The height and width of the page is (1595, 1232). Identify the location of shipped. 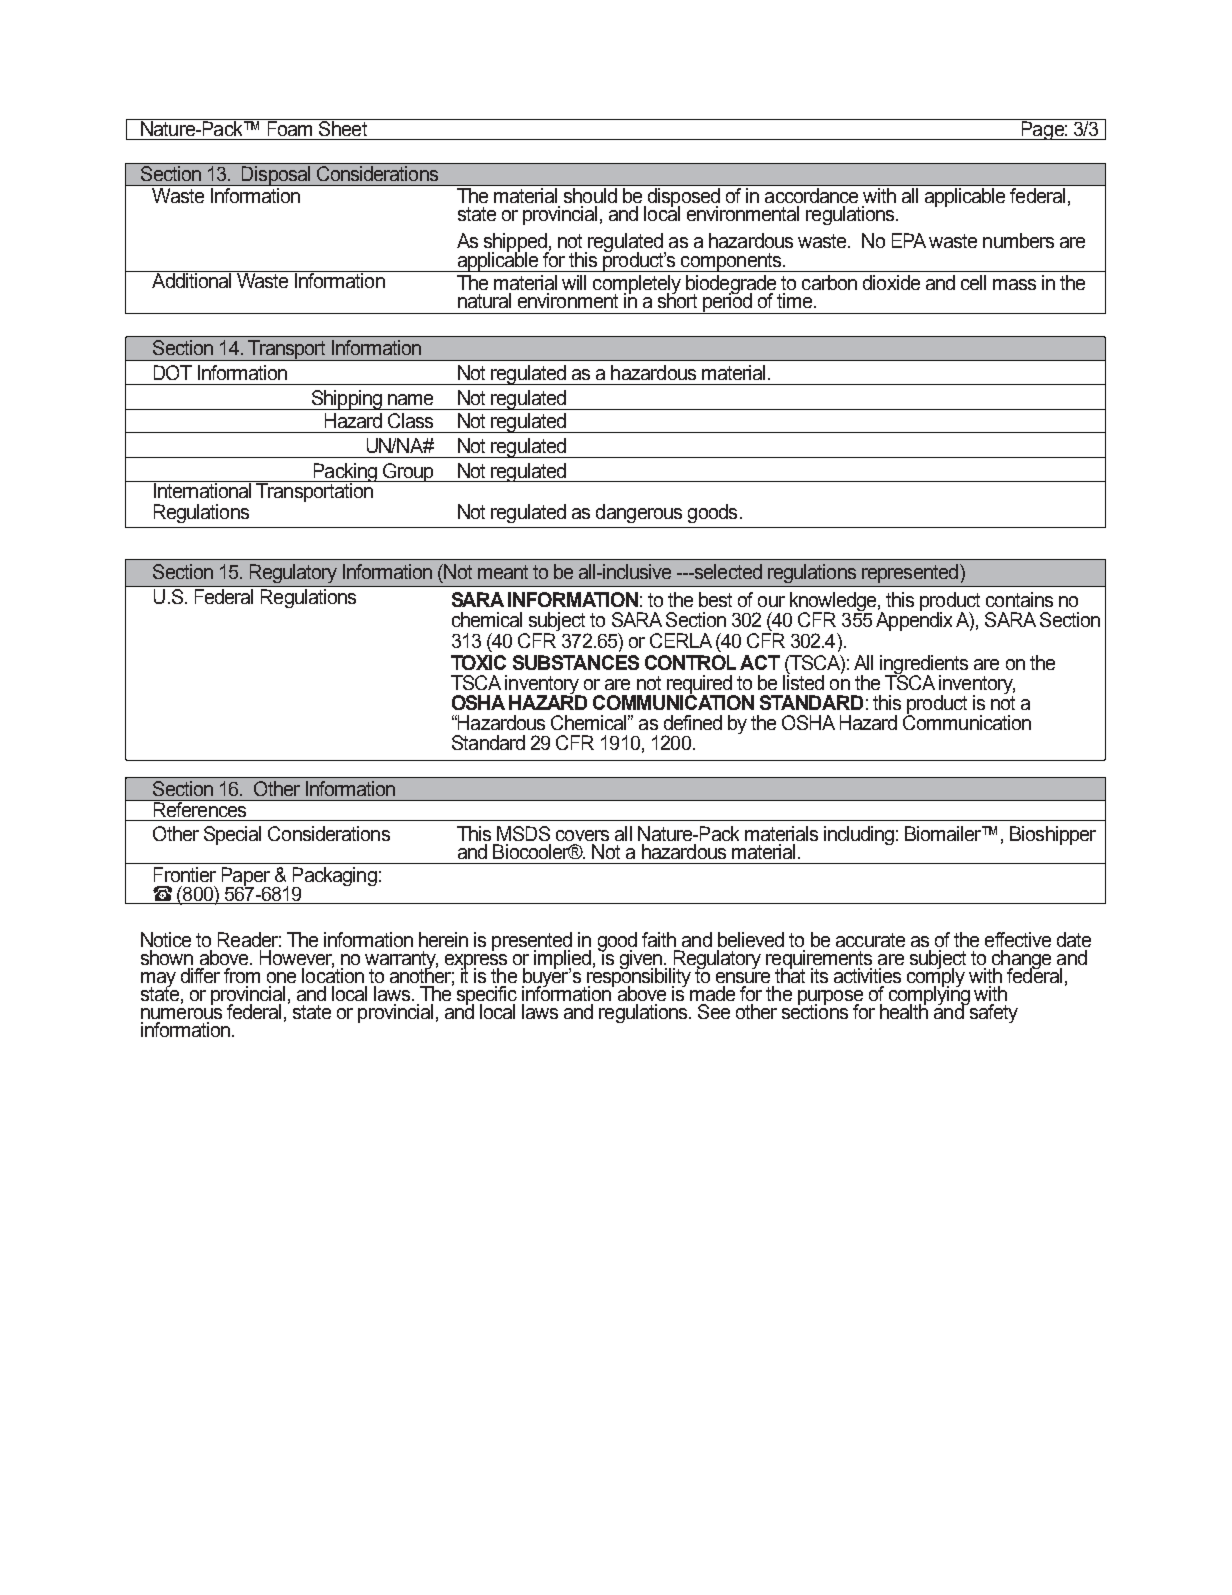
(516, 244).
